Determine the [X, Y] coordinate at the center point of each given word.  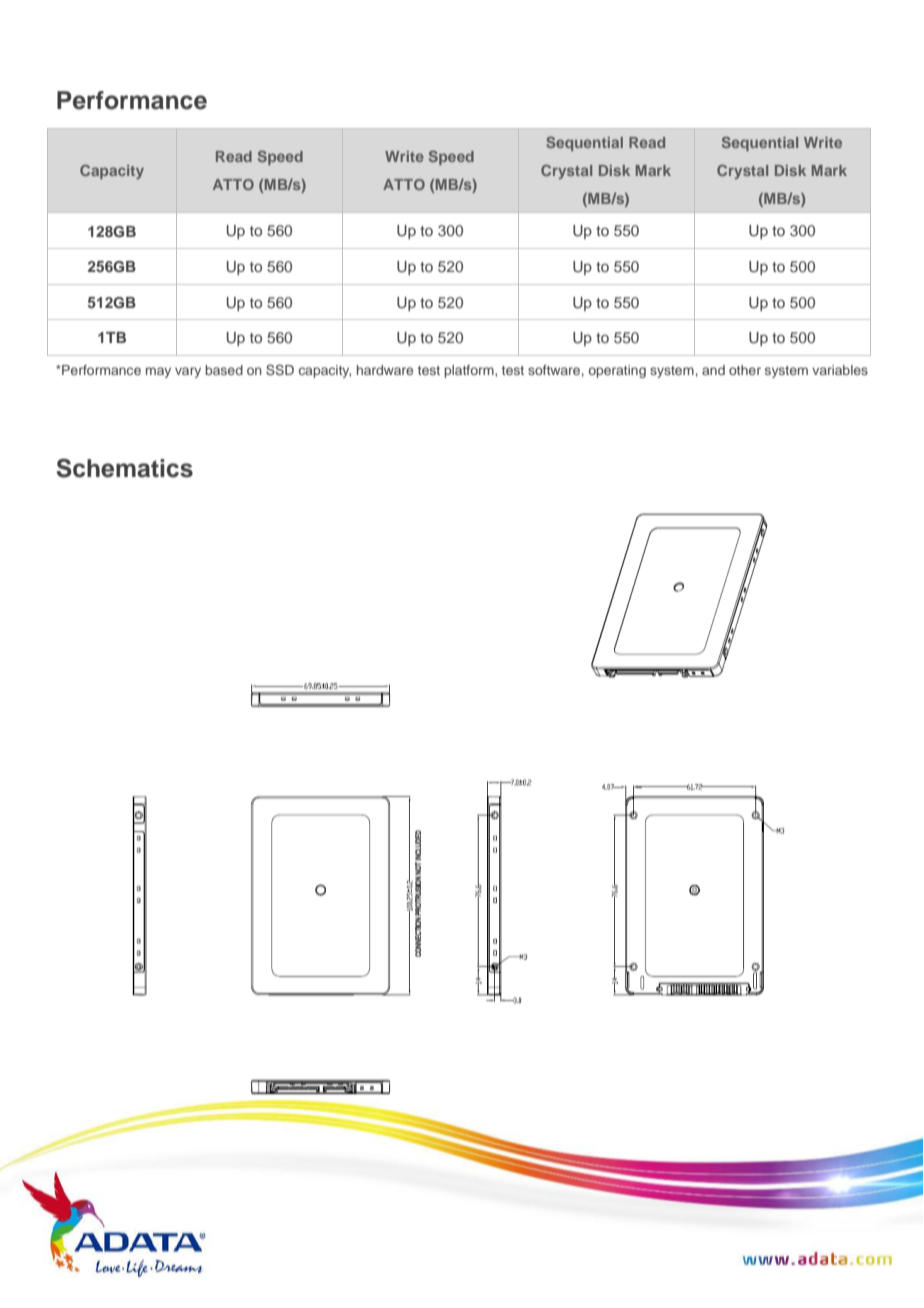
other [745, 370]
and [713, 370]
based [224, 370]
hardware [385, 370]
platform [470, 371]
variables [840, 370]
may [158, 372]
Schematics [124, 468]
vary [188, 372]
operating [617, 371]
